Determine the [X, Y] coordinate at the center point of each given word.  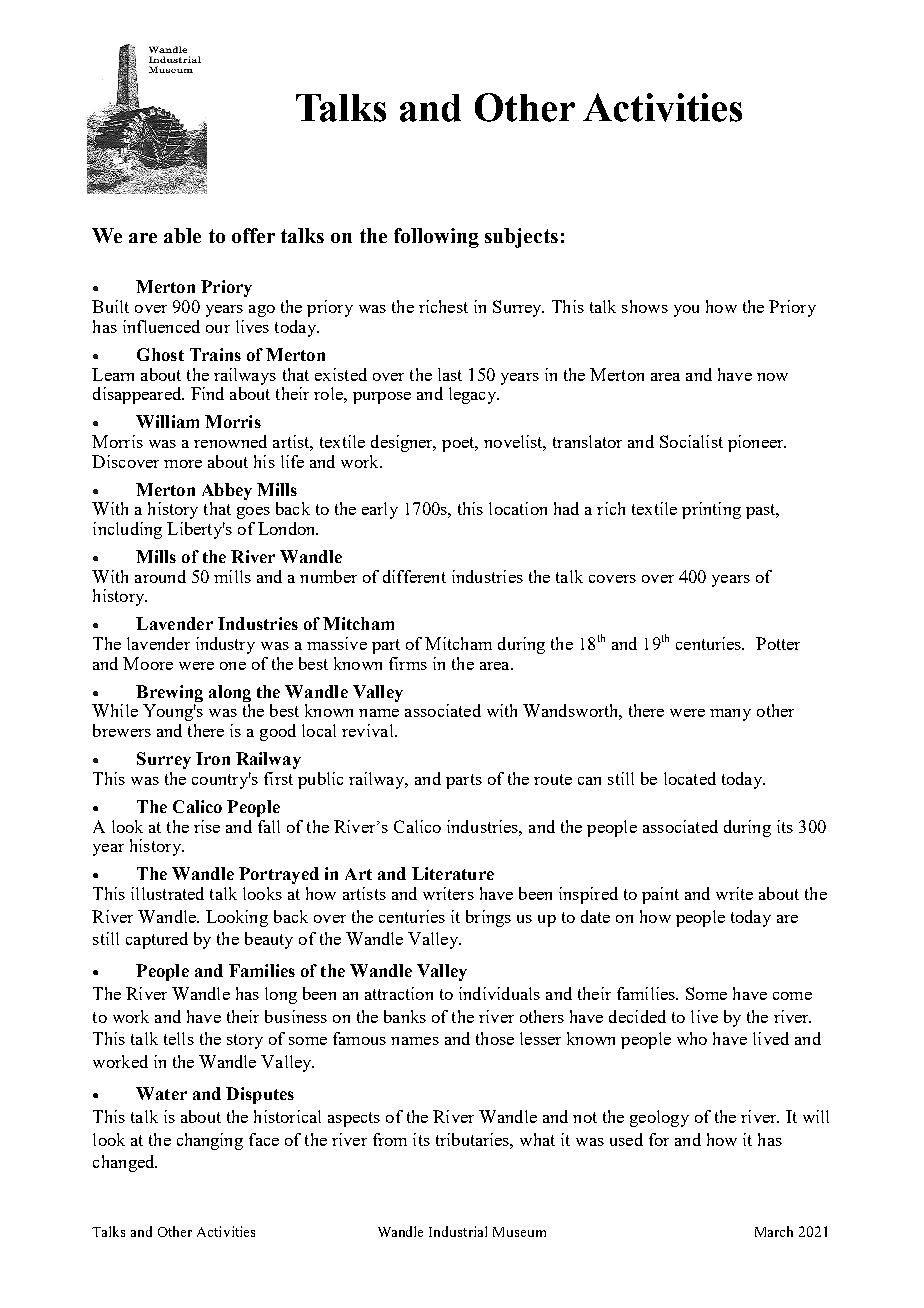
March [774, 1231]
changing [210, 1141]
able [182, 235]
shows [645, 306]
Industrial [458, 1231]
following [436, 238]
